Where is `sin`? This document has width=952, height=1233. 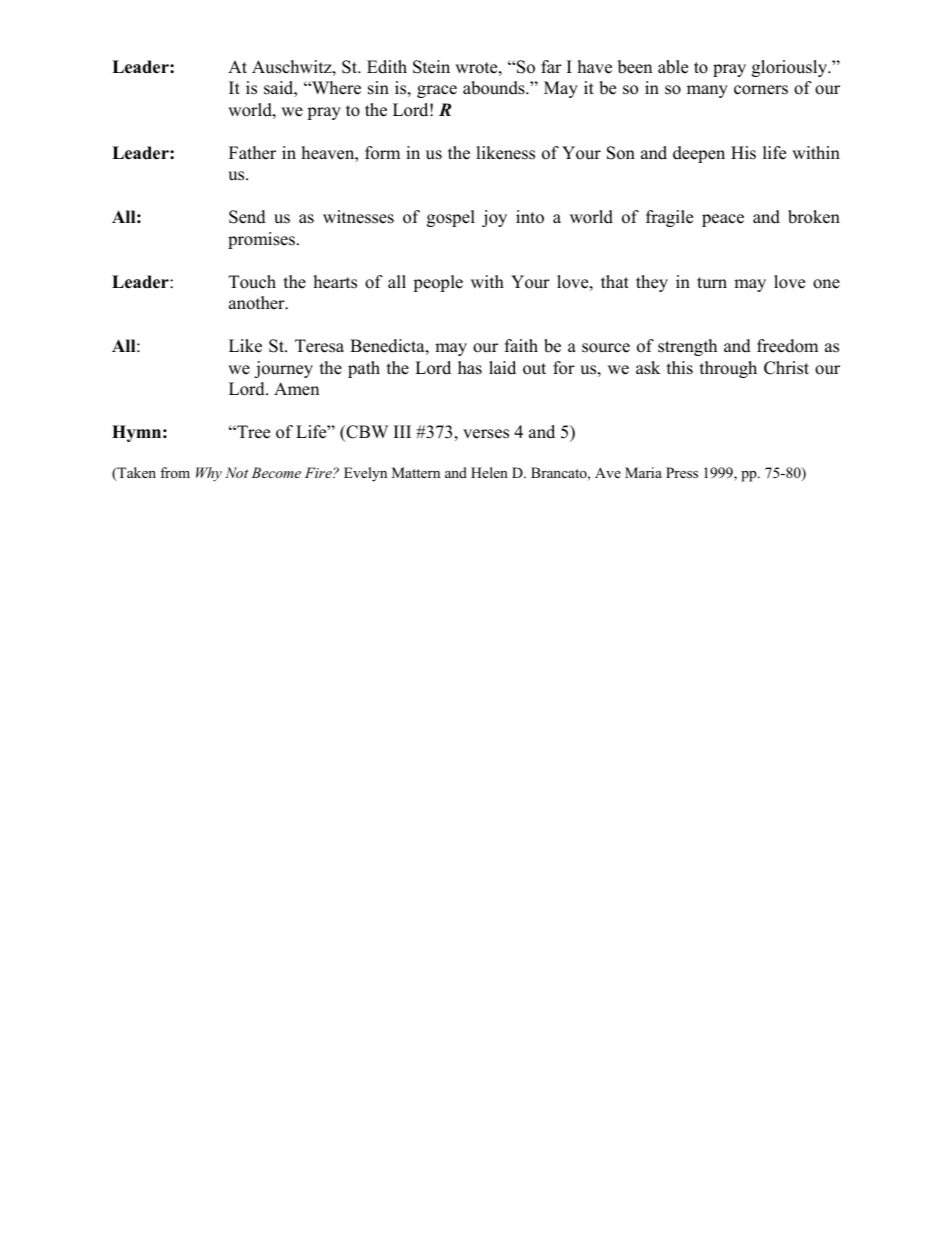 sin is located at coordinates (378, 88).
